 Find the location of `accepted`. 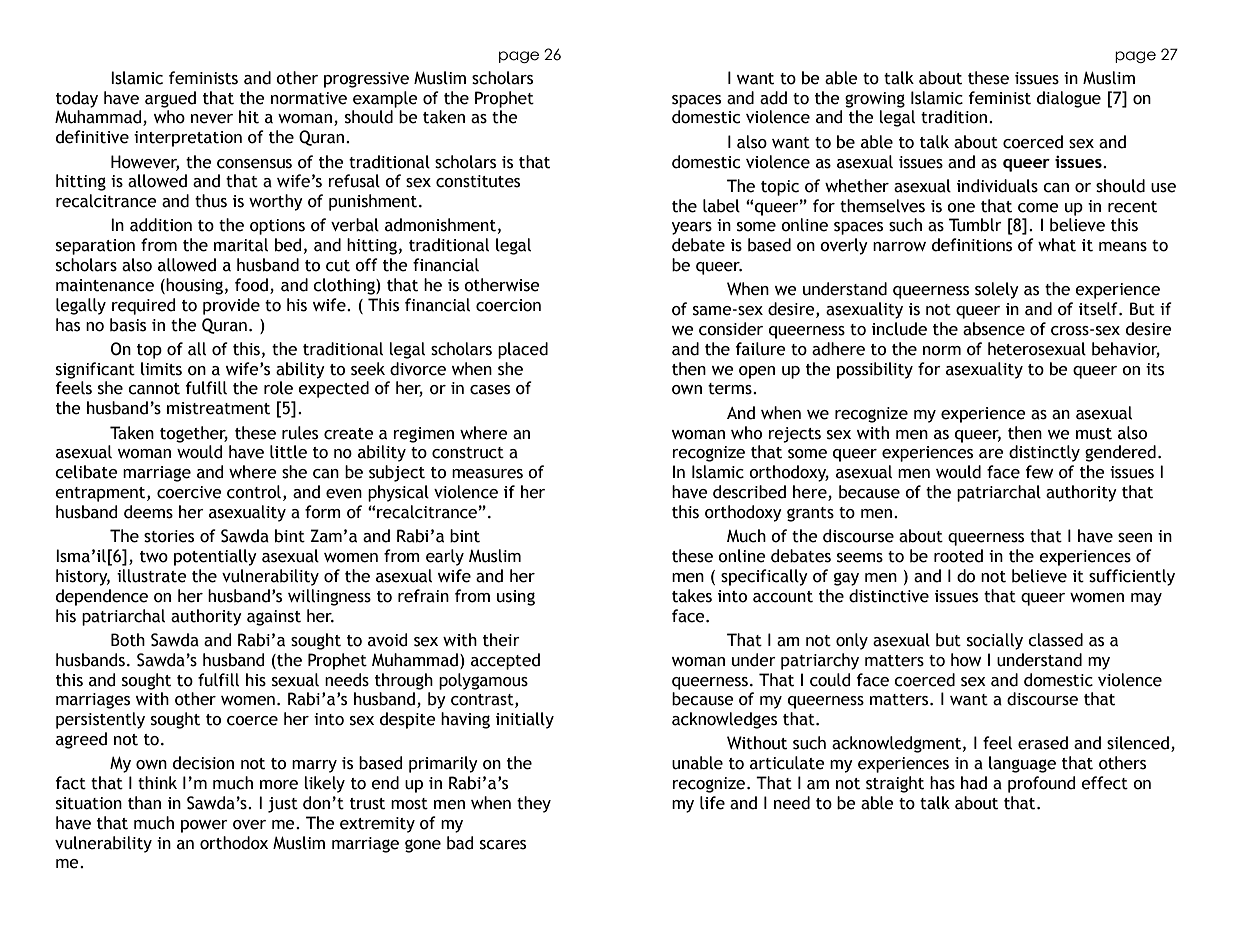

accepted is located at coordinates (505, 661).
